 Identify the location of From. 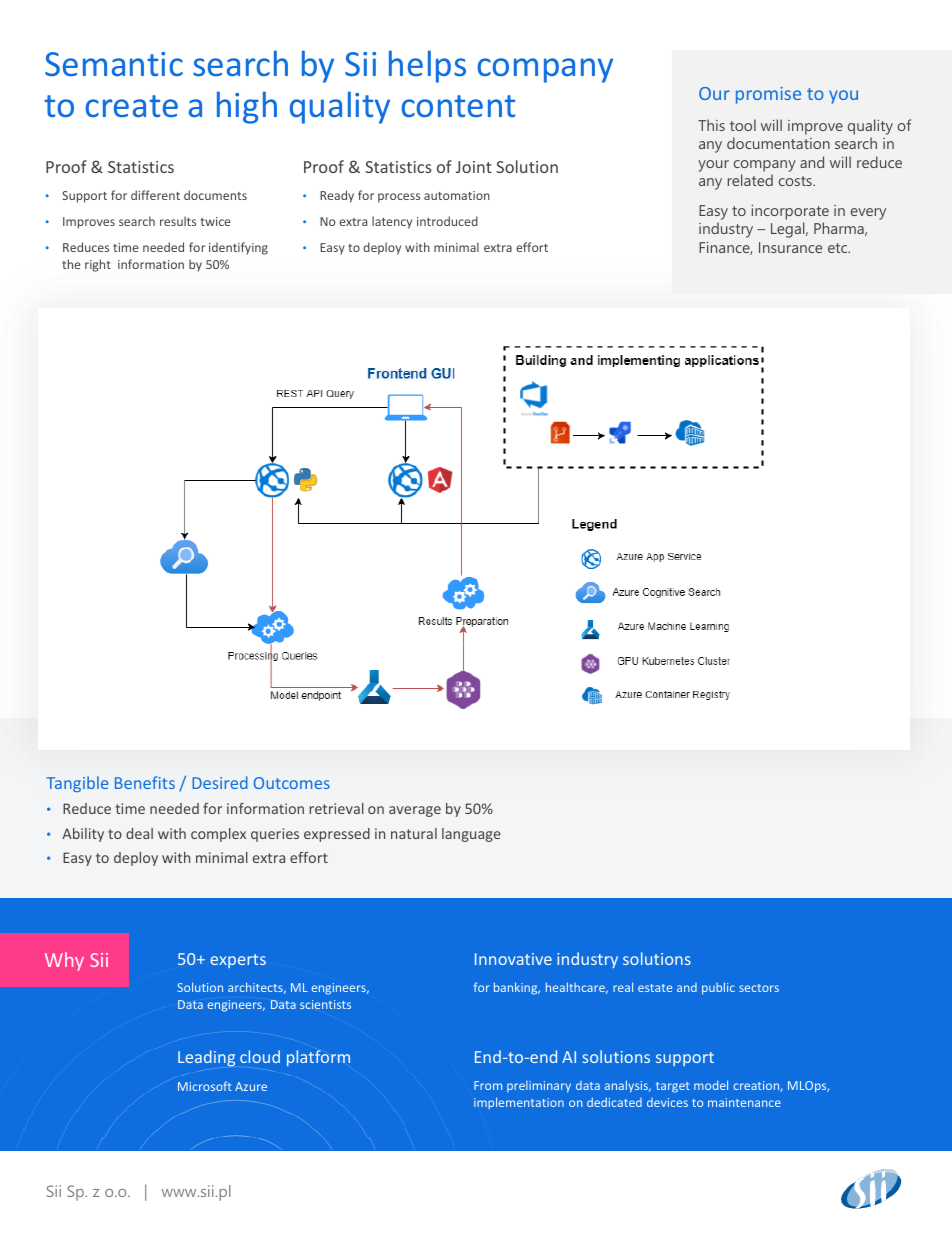
(488, 1085).
